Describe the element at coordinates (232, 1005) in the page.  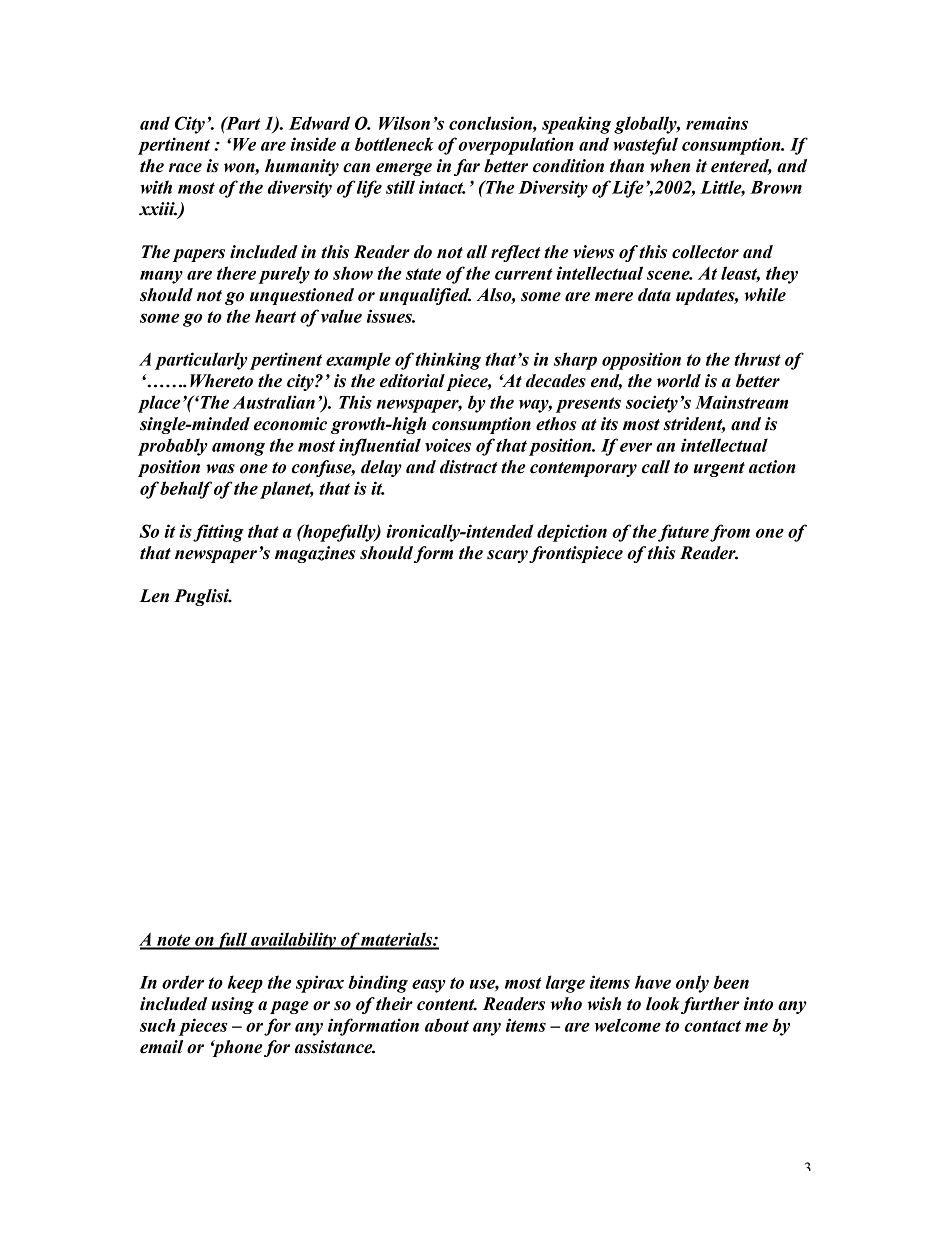
I see `using` at that location.
